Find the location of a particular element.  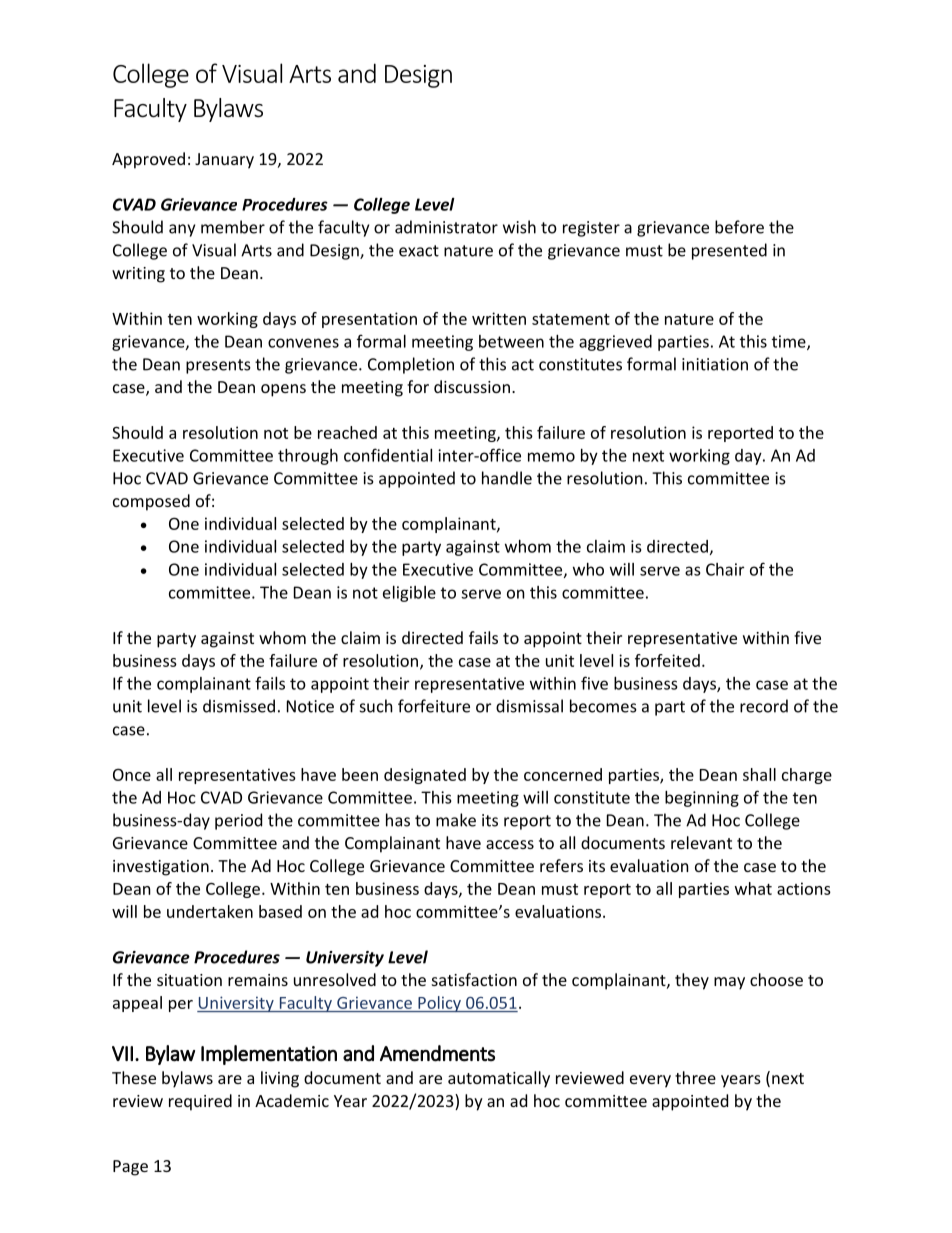

before is located at coordinates (739, 227).
